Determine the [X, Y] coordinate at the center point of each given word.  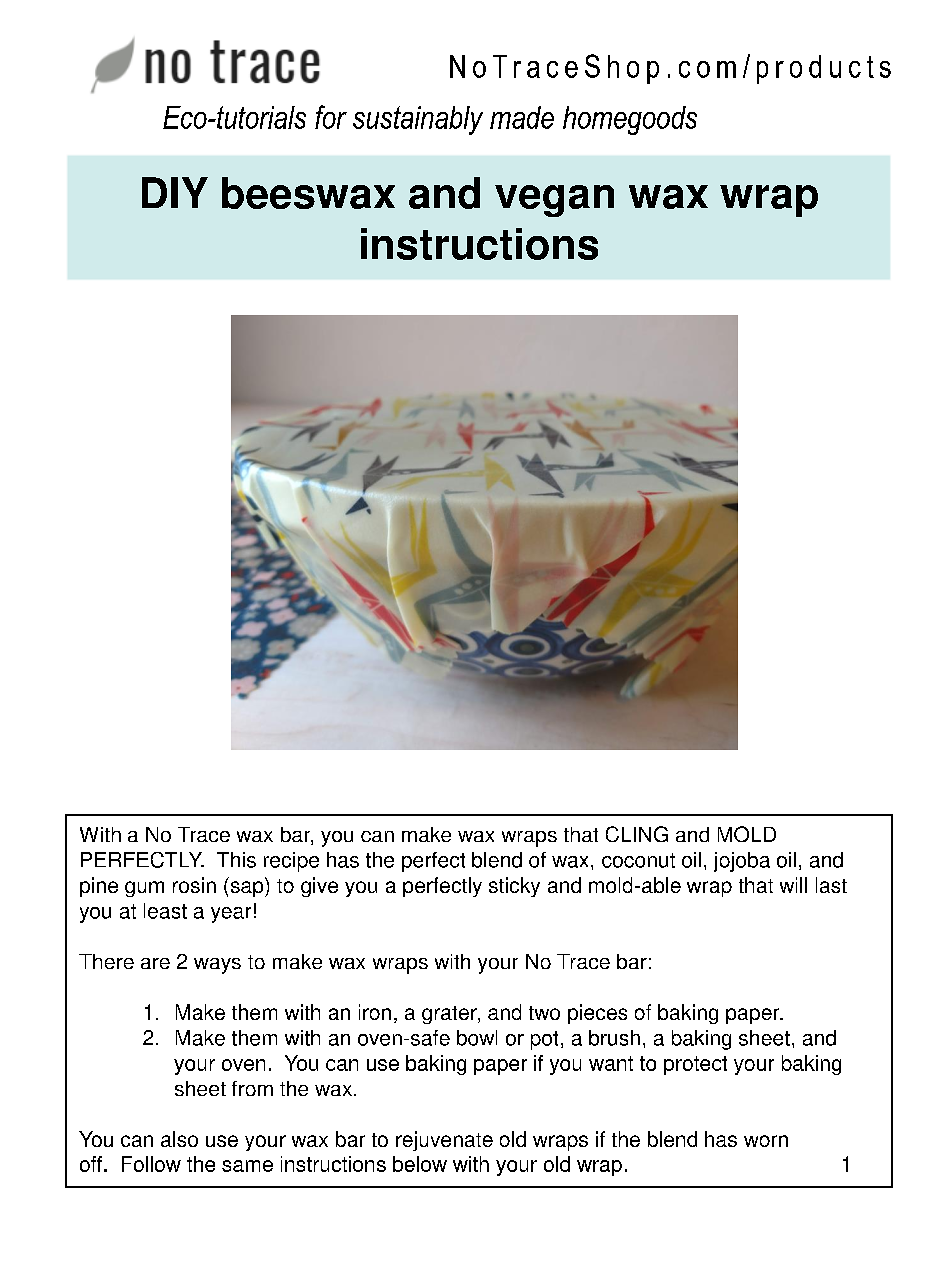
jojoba [742, 862]
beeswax [308, 193]
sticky [514, 887]
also [179, 1139]
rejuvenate [444, 1141]
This [236, 860]
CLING [637, 834]
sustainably [418, 120]
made [522, 117]
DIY [175, 192]
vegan [554, 201]
